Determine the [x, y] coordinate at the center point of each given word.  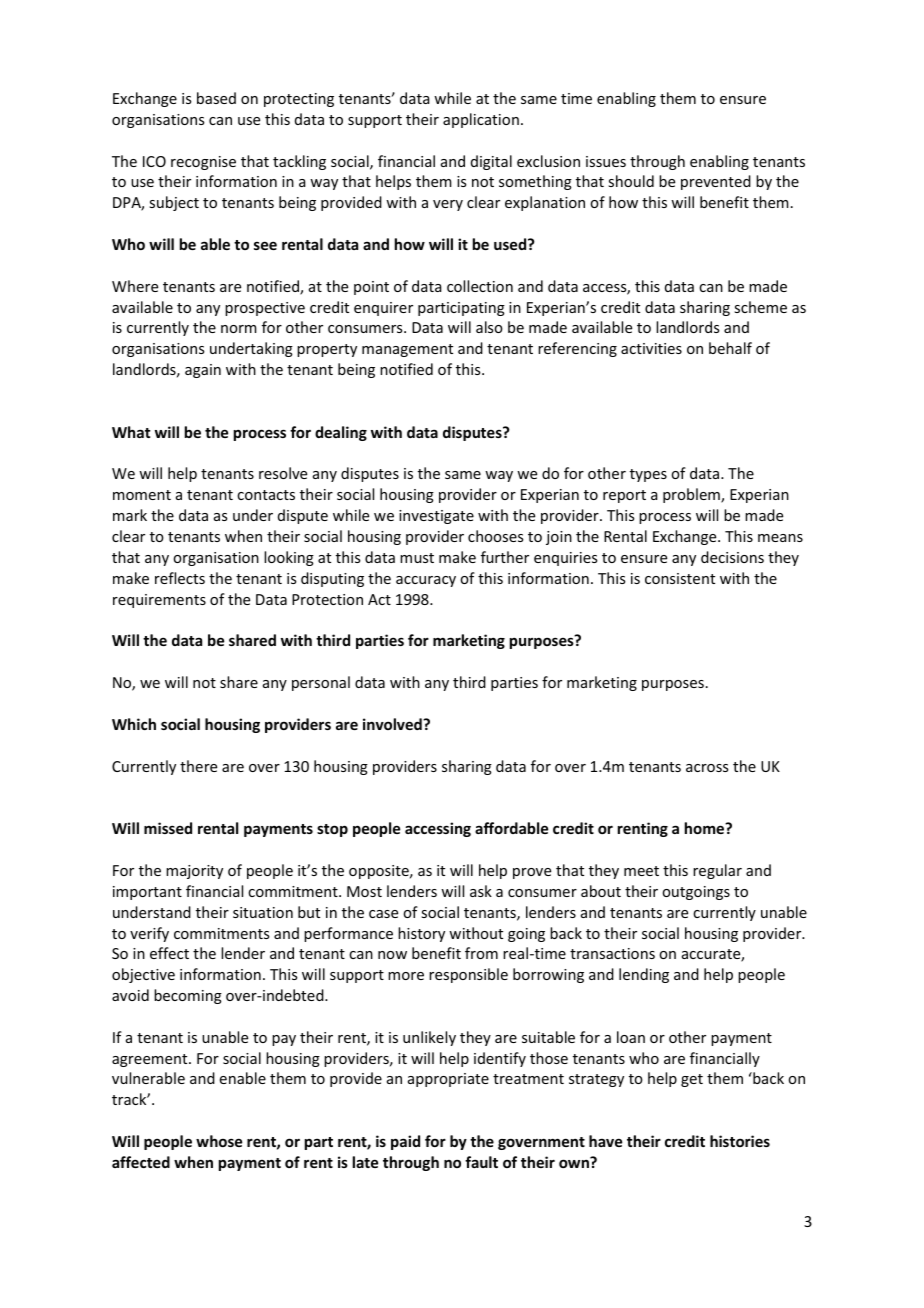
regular [717, 871]
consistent [680, 578]
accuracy [426, 581]
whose [219, 1141]
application [481, 120]
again [203, 371]
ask [481, 891]
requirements [159, 601]
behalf [730, 348]
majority [194, 872]
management [407, 350]
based [216, 98]
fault [481, 1162]
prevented [716, 182]
